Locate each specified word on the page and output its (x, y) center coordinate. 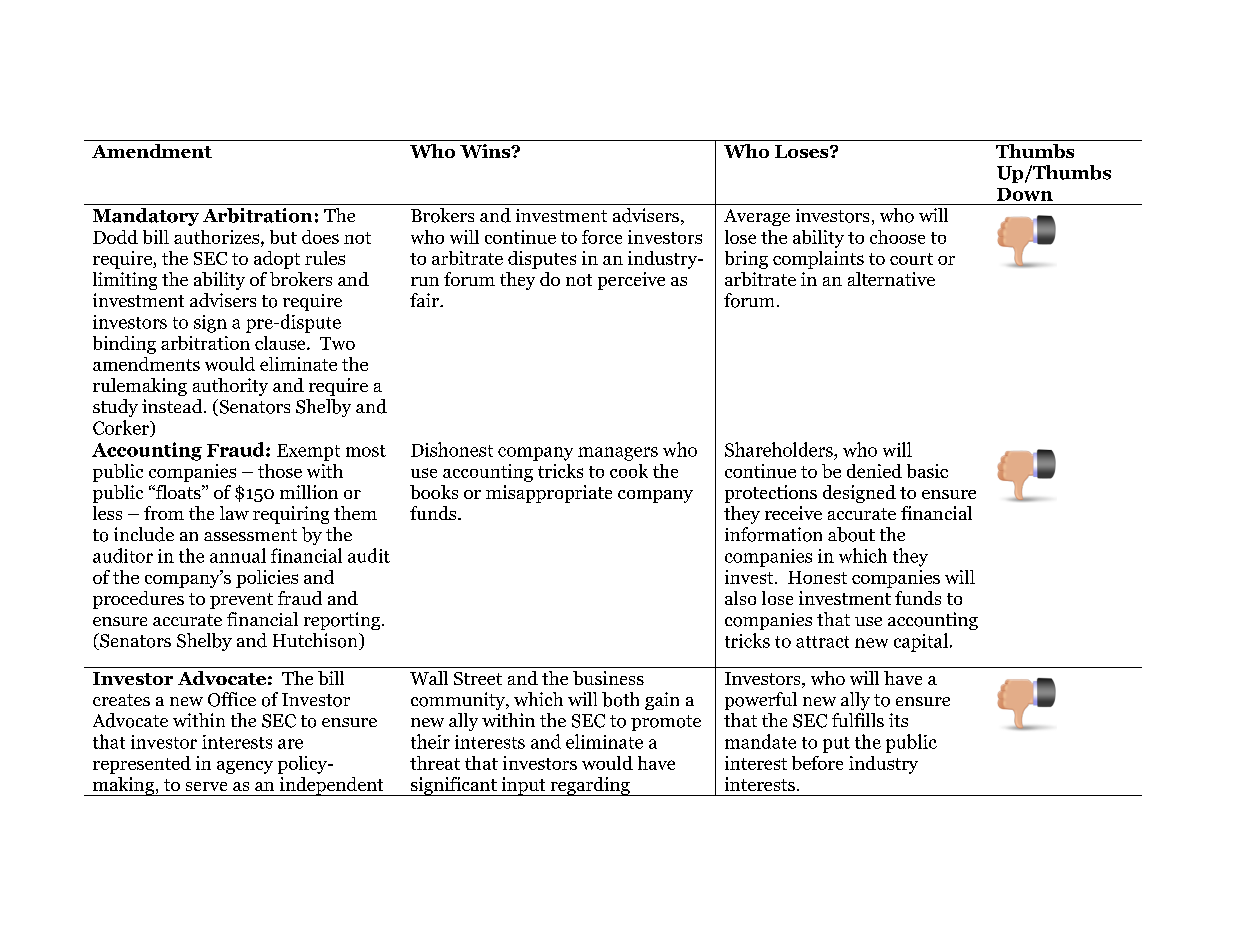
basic (927, 471)
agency (245, 767)
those (280, 471)
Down (1025, 194)
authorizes (218, 237)
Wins (486, 151)
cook (629, 471)
